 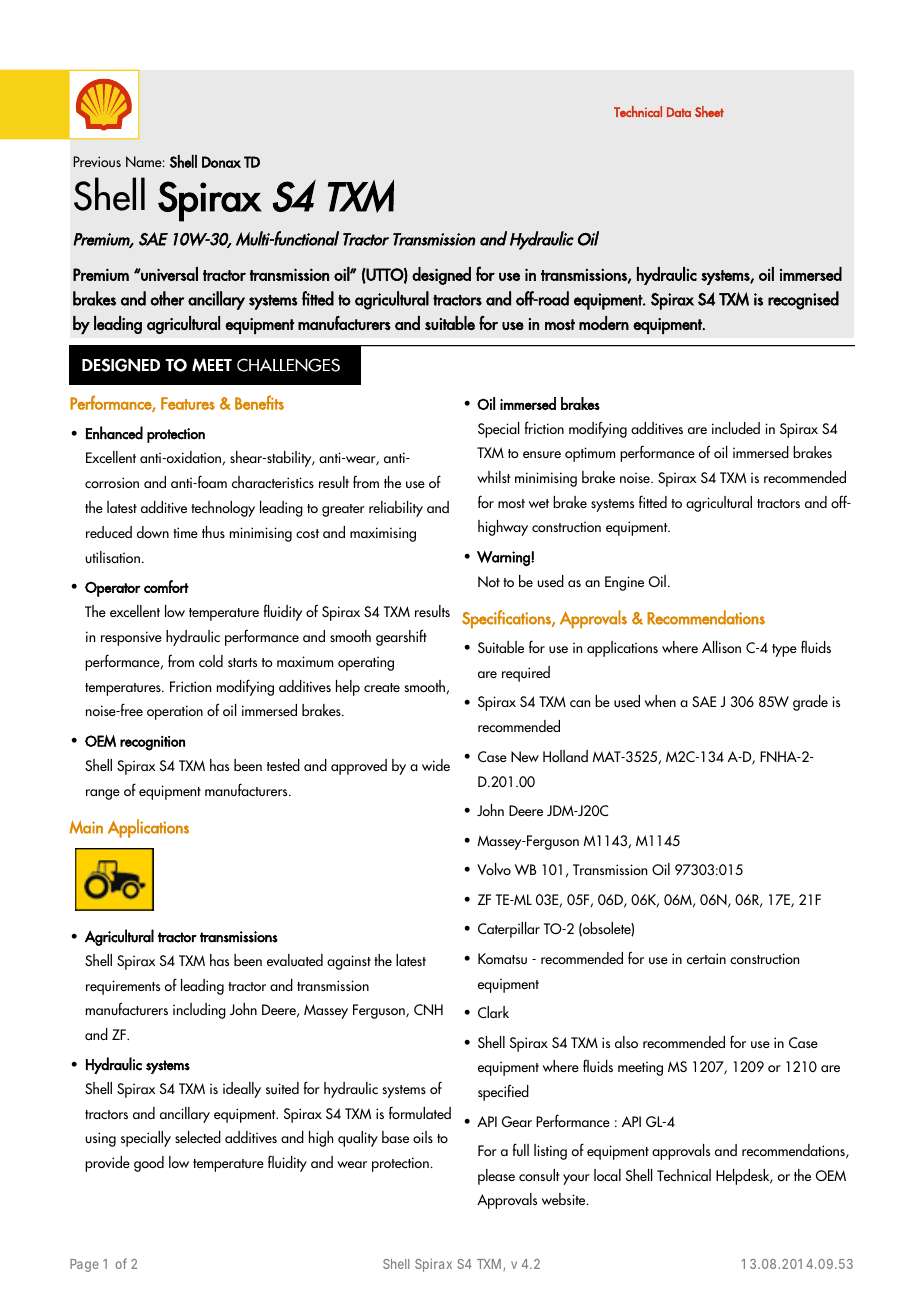 I want to click on Allison, so click(x=721, y=647).
